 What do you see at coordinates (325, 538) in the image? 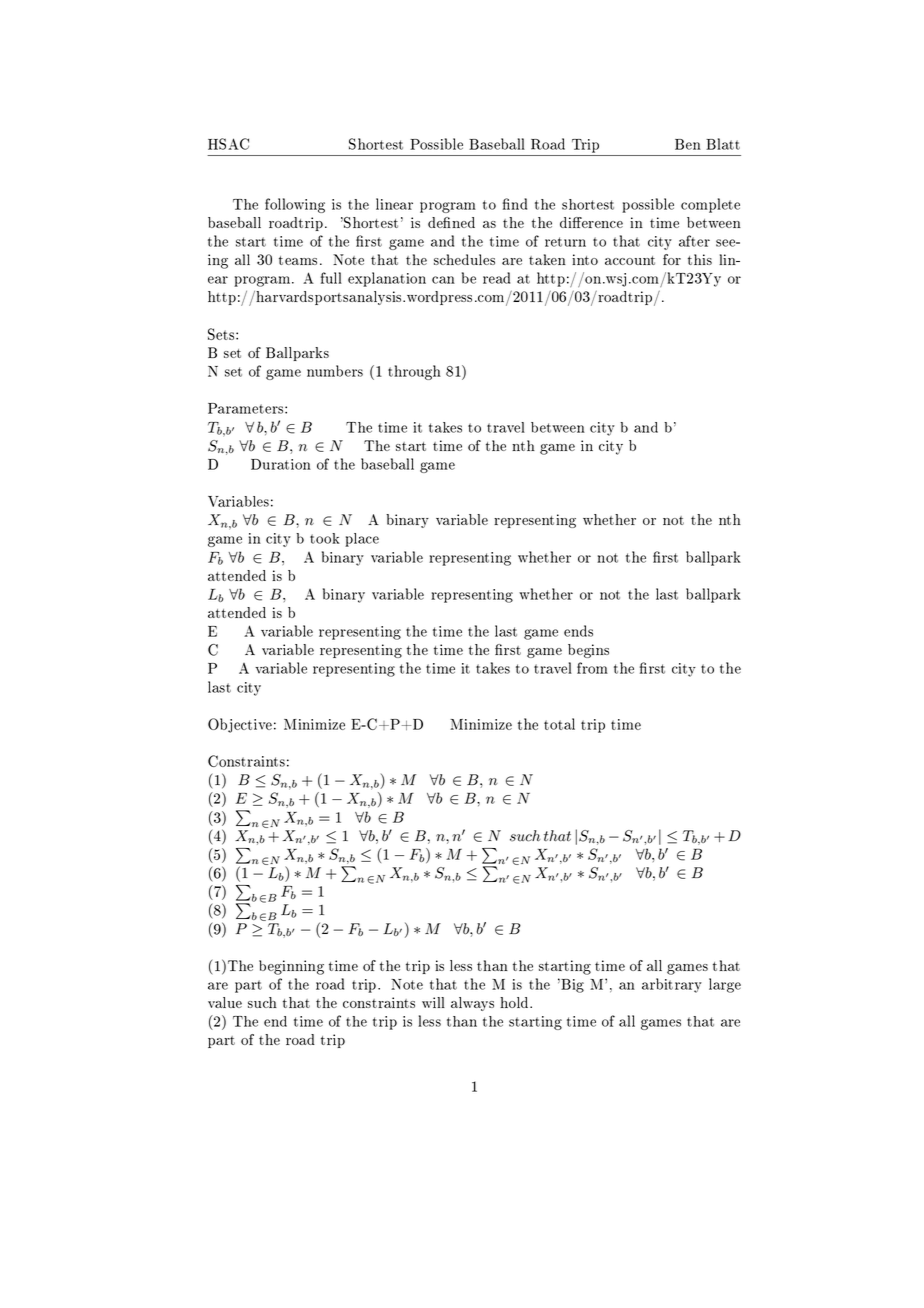
I see `took` at bounding box center [325, 538].
